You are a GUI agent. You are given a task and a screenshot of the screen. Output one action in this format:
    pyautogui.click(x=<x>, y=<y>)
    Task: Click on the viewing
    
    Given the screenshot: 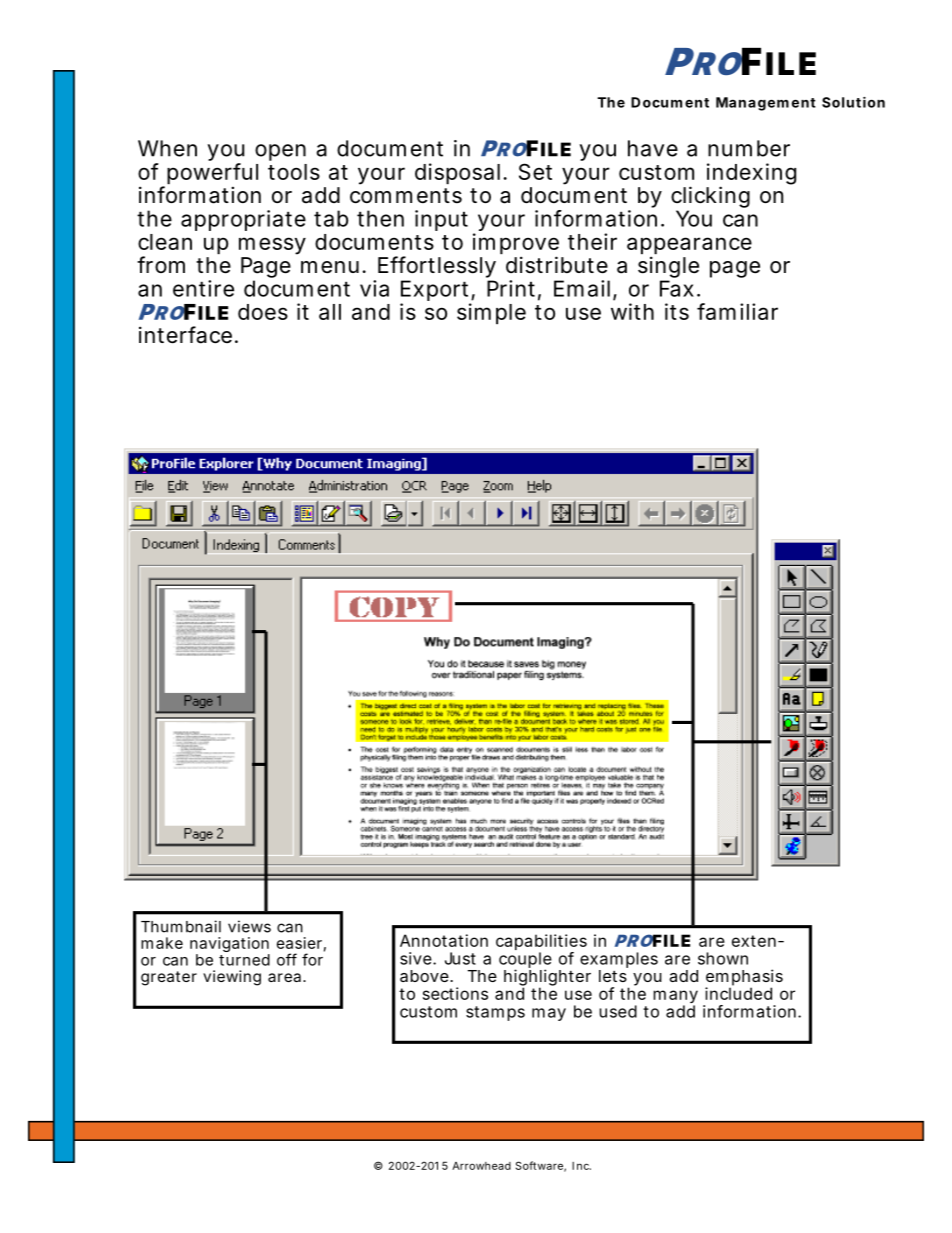 What is the action you would take?
    pyautogui.click(x=232, y=978)
